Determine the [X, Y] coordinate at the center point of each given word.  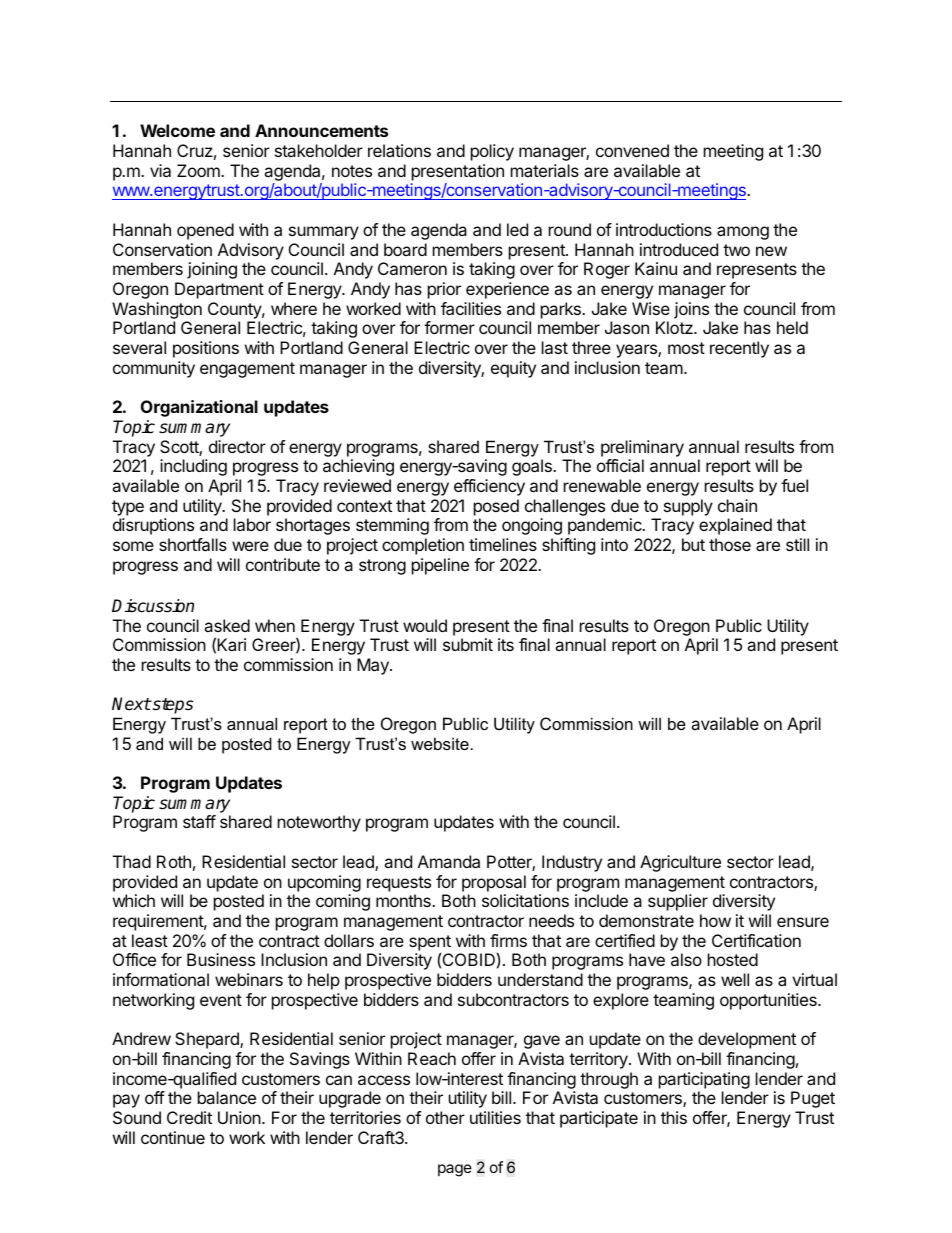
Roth [174, 861]
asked [227, 625]
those [730, 544]
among [743, 233]
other [445, 1117]
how [715, 920]
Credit [189, 1117]
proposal [494, 883]
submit [468, 644]
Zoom [199, 170]
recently [739, 349]
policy [492, 152]
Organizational [199, 408]
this [674, 1117]
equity [513, 369]
